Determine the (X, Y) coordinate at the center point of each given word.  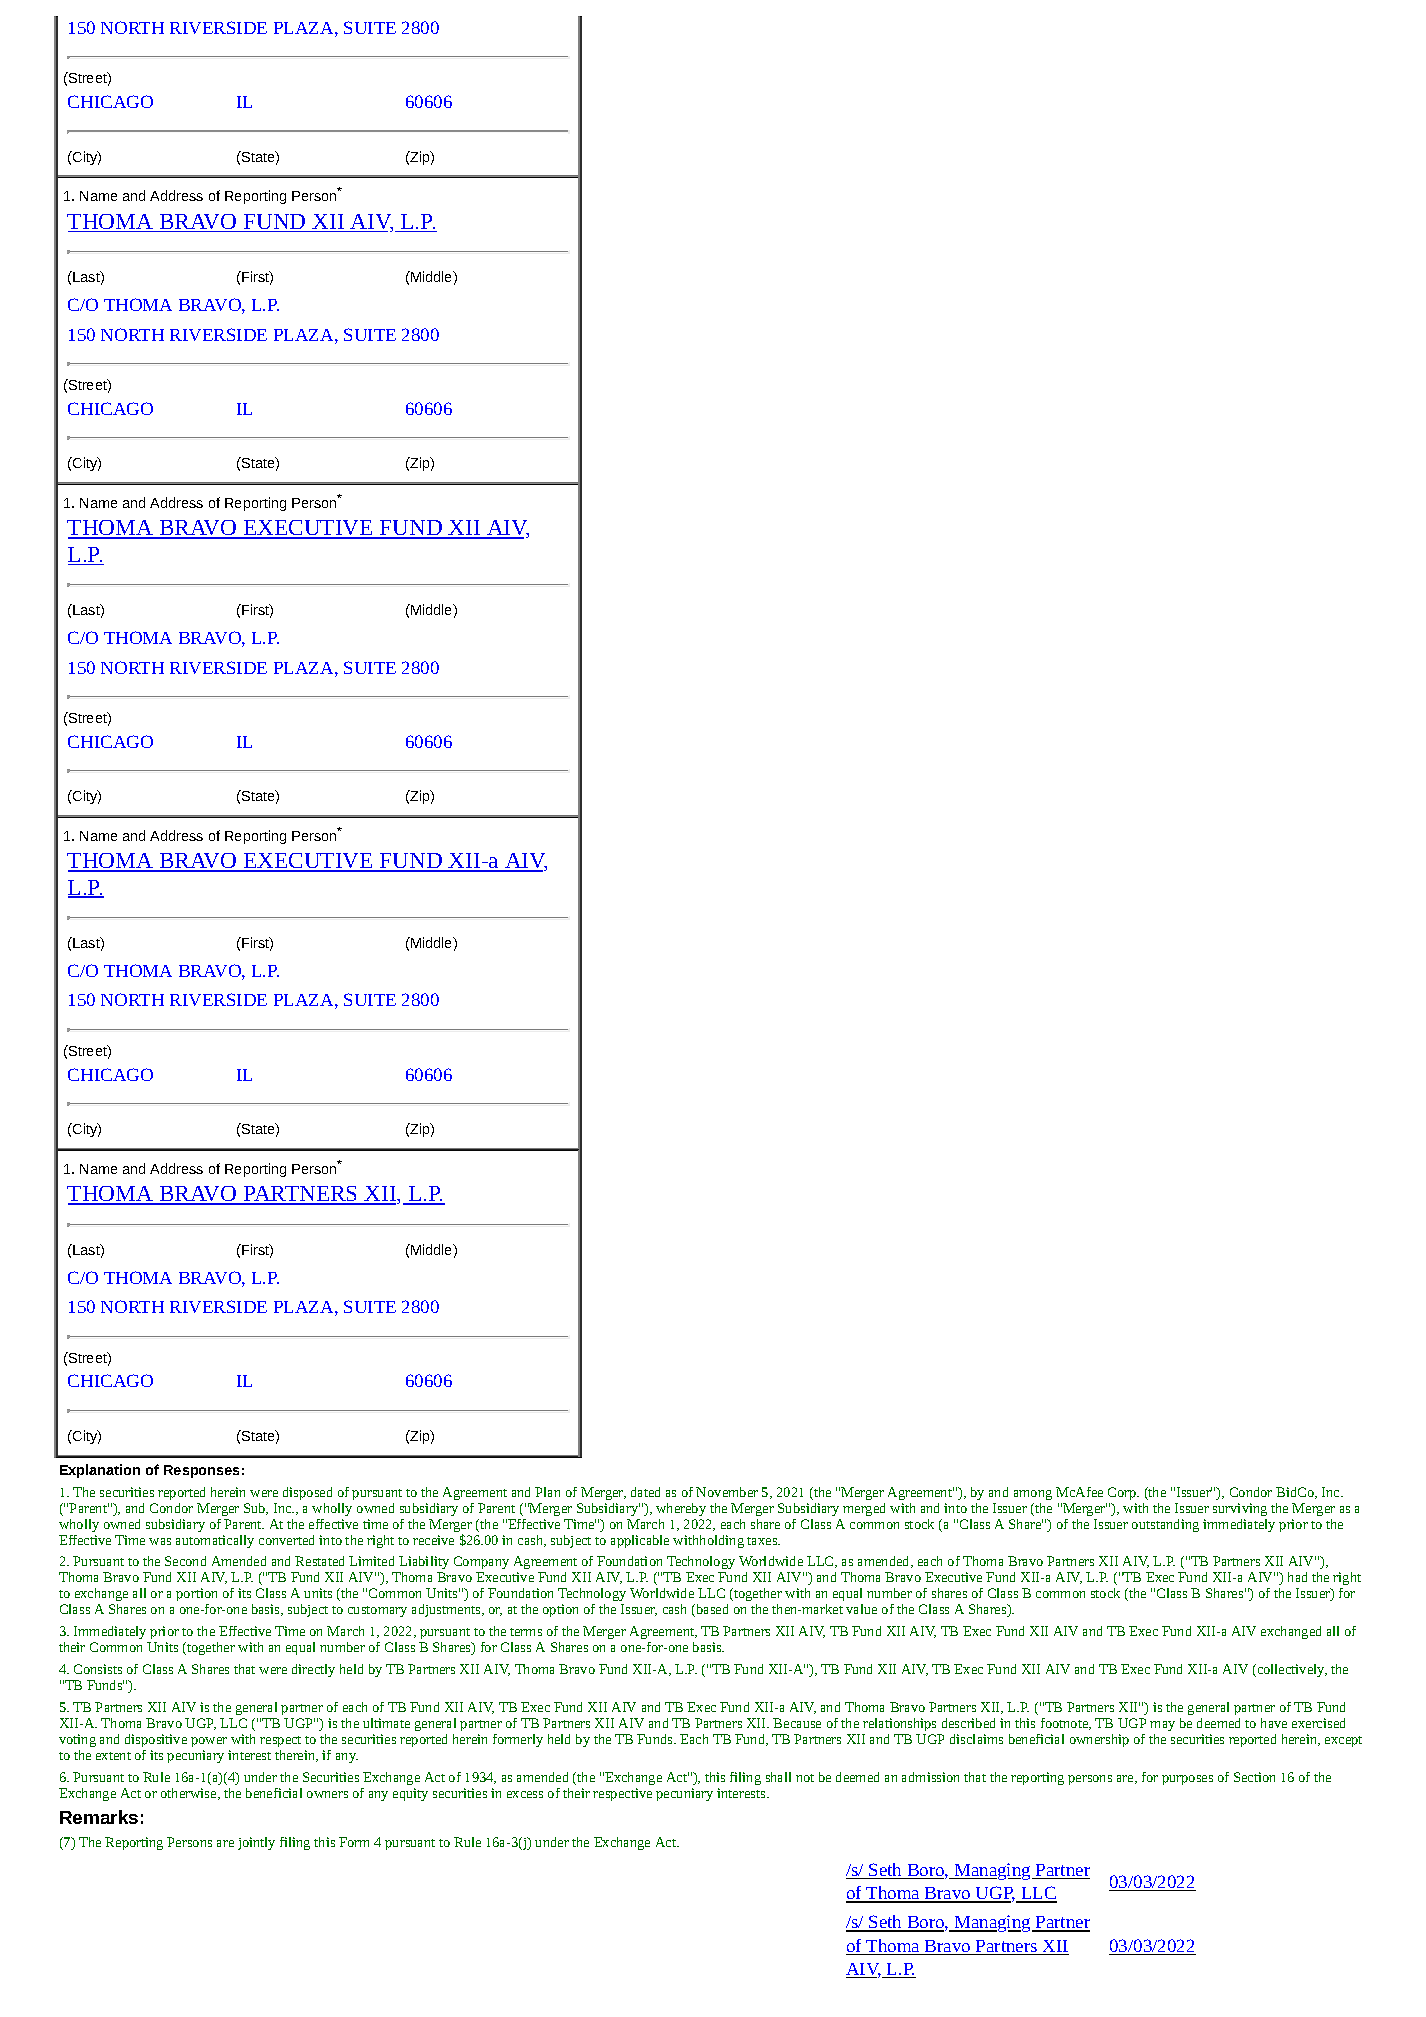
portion (196, 1594)
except (1343, 1741)
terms (526, 1632)
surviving (1240, 1509)
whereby (681, 1509)
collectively (1291, 1670)
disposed (307, 1493)
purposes (1187, 1780)
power (209, 1742)
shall (778, 1777)
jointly (256, 1843)
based (711, 1610)
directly (313, 1670)
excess (525, 1794)
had (1297, 1577)
